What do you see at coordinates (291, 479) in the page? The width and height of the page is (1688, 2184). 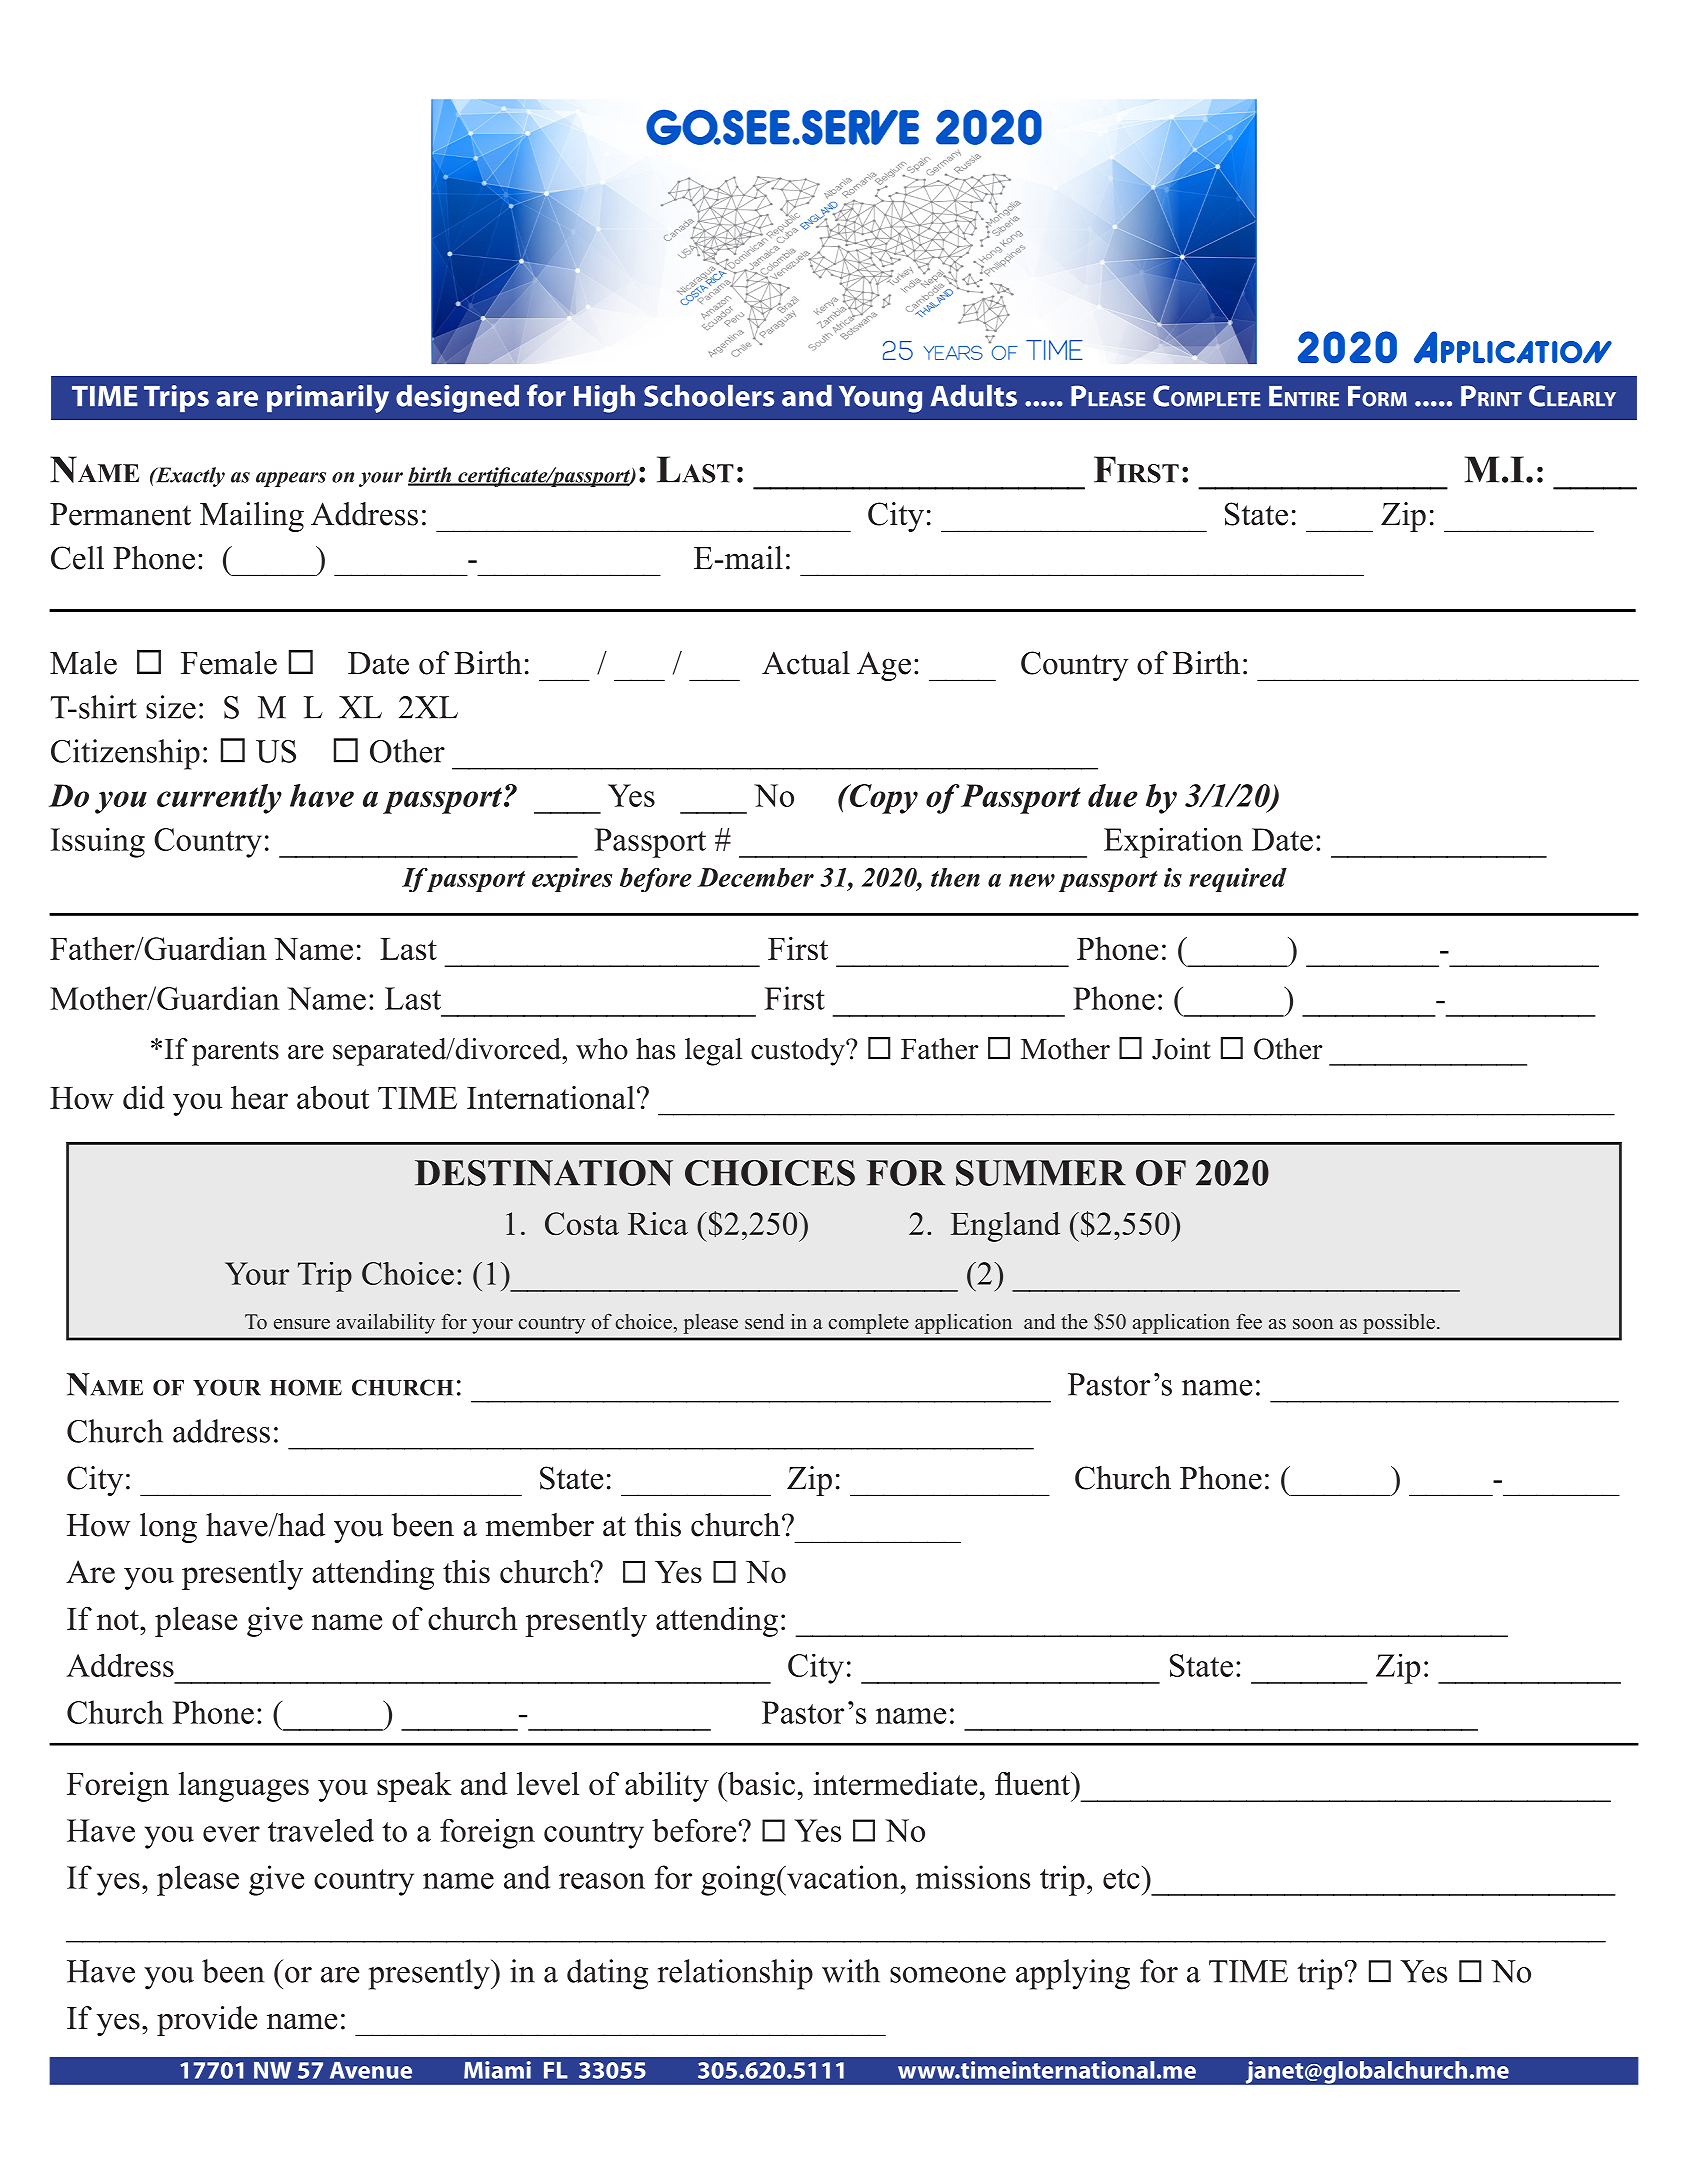 I see `appears` at bounding box center [291, 479].
